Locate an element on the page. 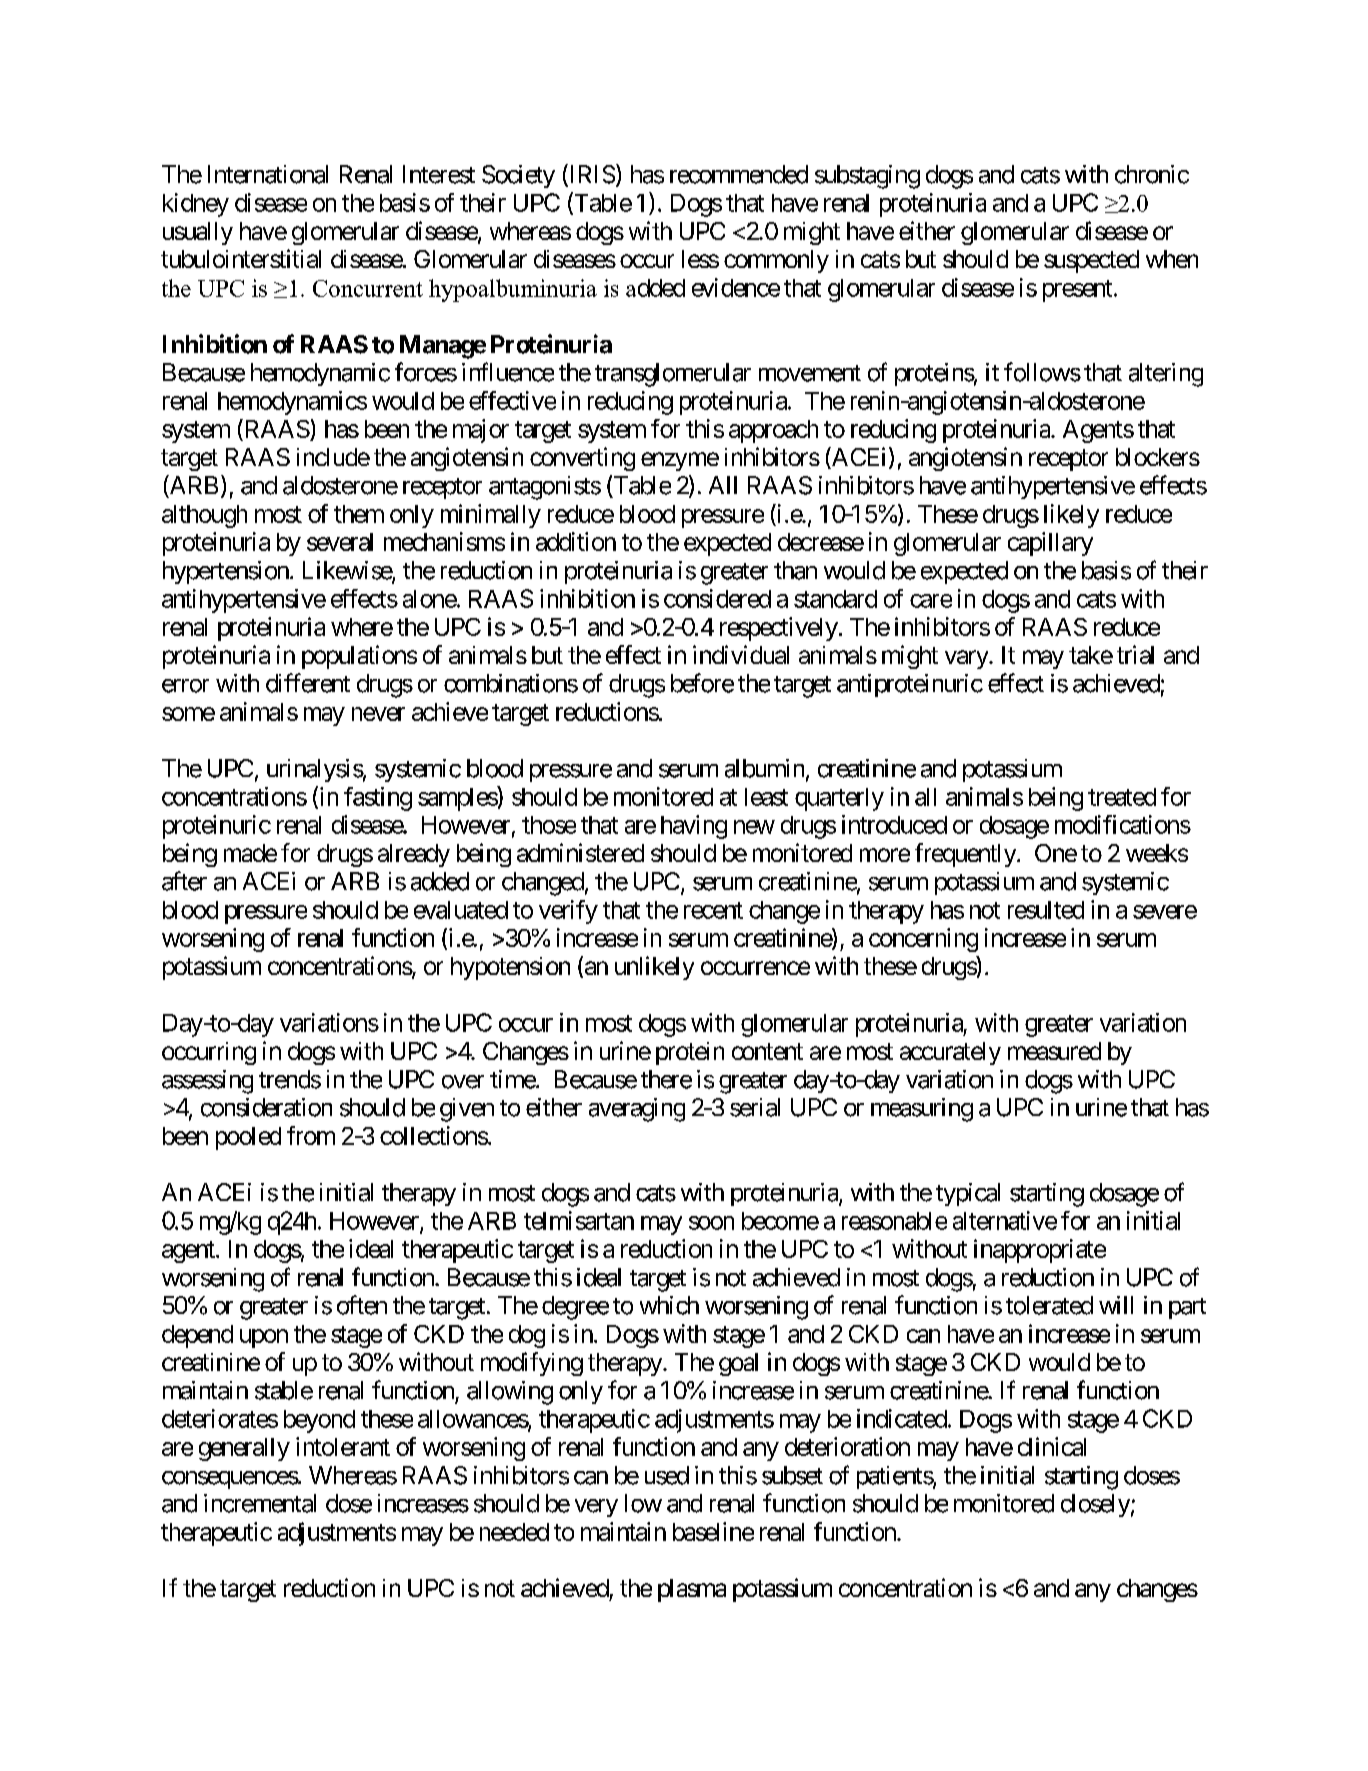 Image resolution: width=1368 pixels, height=1771 pixels. suspected is located at coordinates (1091, 261).
